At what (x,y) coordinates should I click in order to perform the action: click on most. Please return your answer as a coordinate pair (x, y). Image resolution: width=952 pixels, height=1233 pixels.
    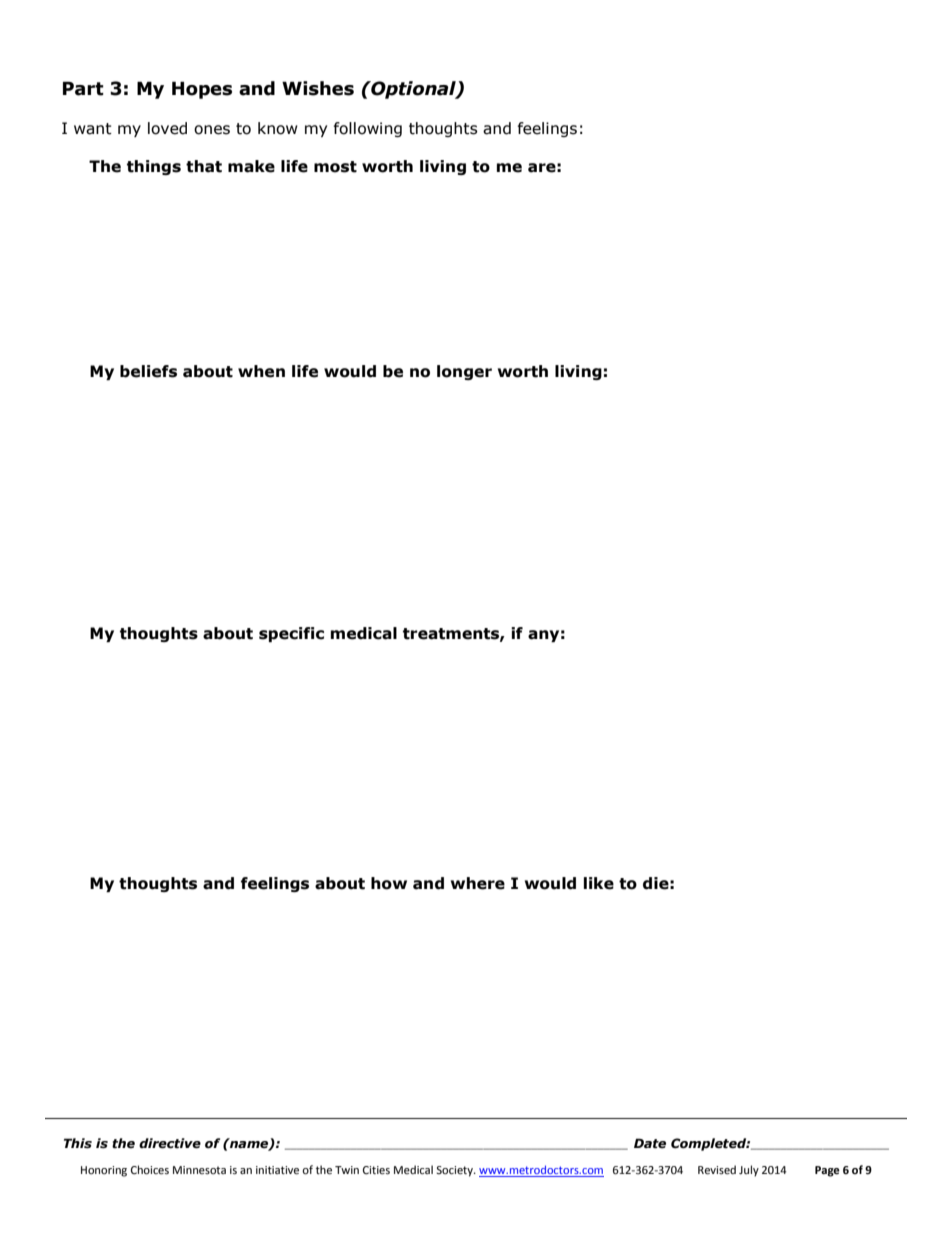
    Looking at the image, I should click on (335, 167).
